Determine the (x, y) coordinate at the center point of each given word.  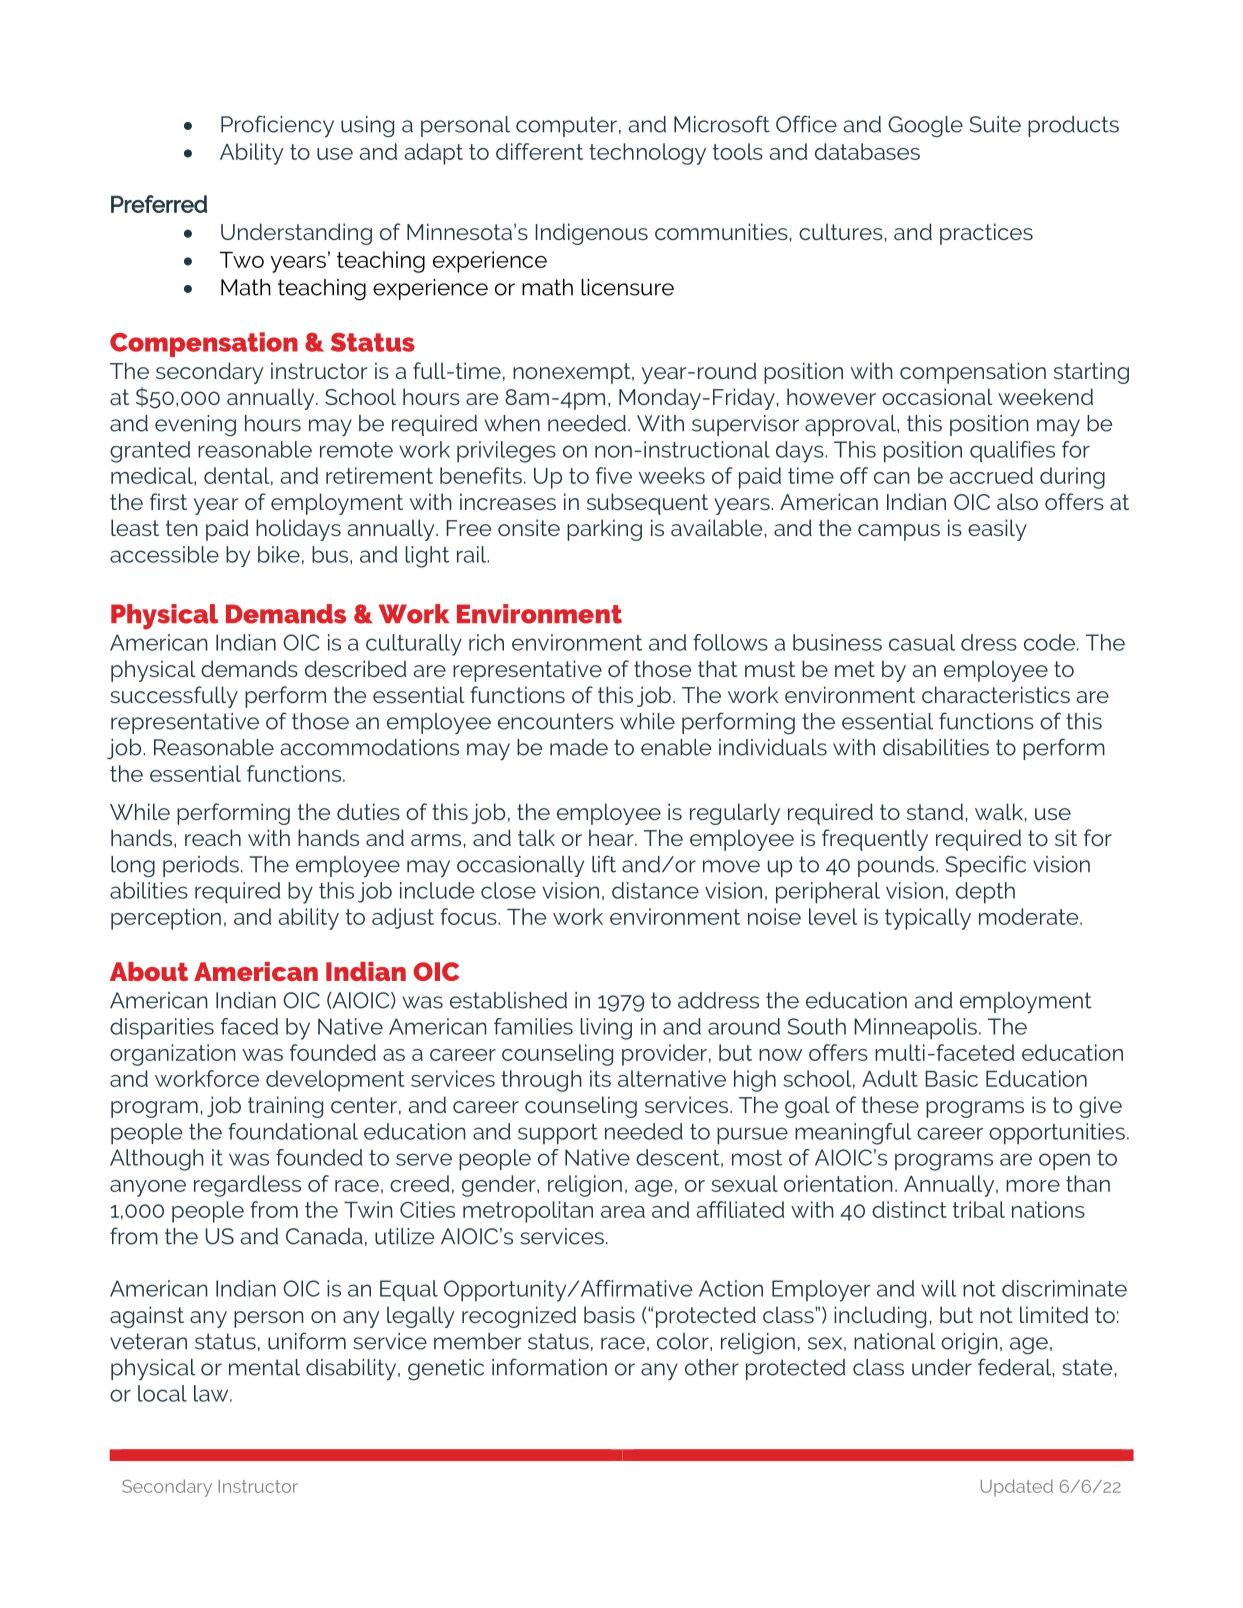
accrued (991, 475)
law (212, 1393)
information (549, 1367)
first (168, 501)
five (614, 475)
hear (612, 837)
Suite (995, 124)
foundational (293, 1131)
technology (647, 154)
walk (999, 811)
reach (213, 837)
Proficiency (277, 126)
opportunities (1057, 1134)
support (558, 1134)
